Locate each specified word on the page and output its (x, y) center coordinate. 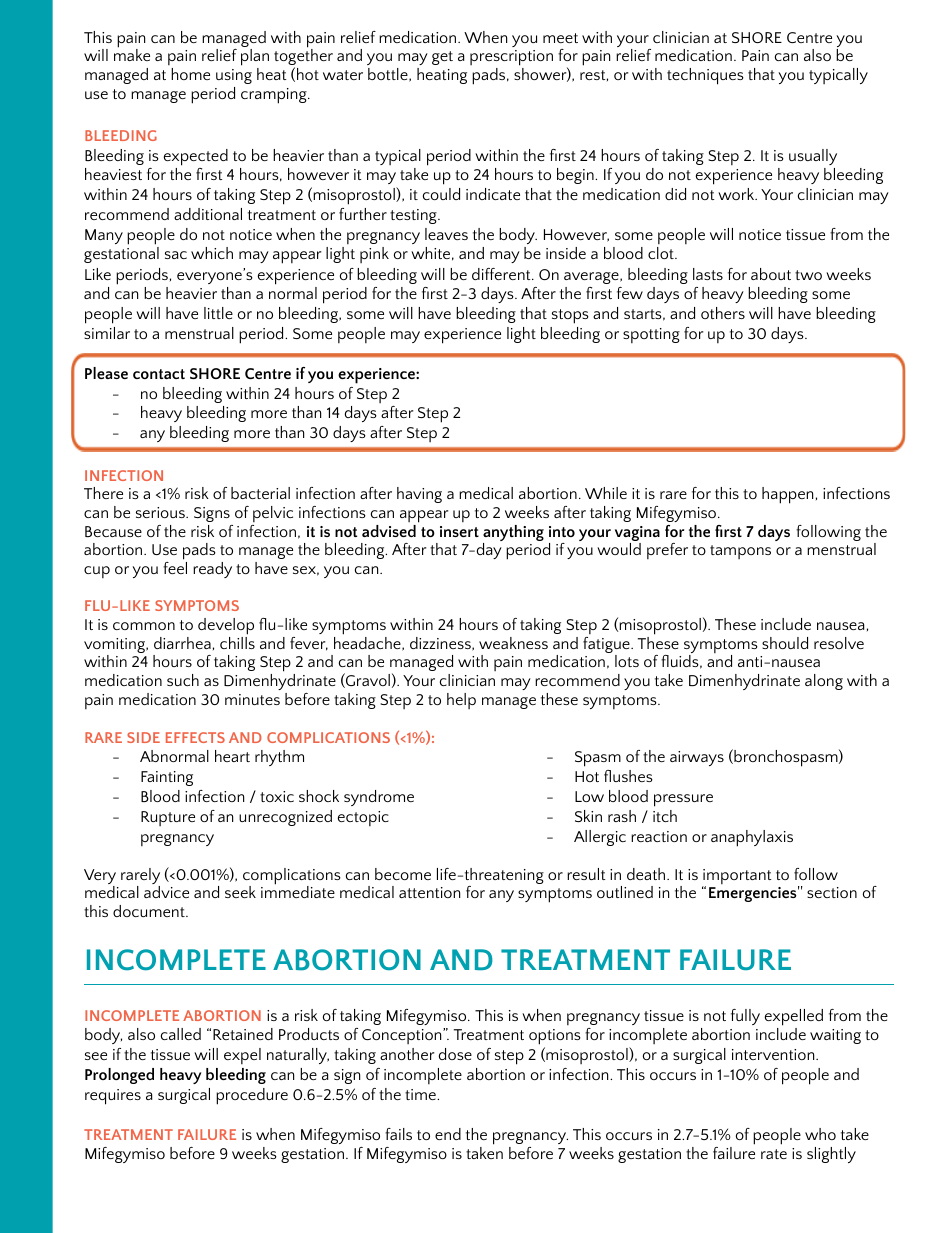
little (218, 313)
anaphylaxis (752, 838)
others (723, 313)
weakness (513, 643)
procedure (252, 1096)
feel (175, 566)
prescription (511, 58)
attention (429, 892)
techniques (705, 76)
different (502, 274)
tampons (740, 552)
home (190, 74)
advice (166, 892)
